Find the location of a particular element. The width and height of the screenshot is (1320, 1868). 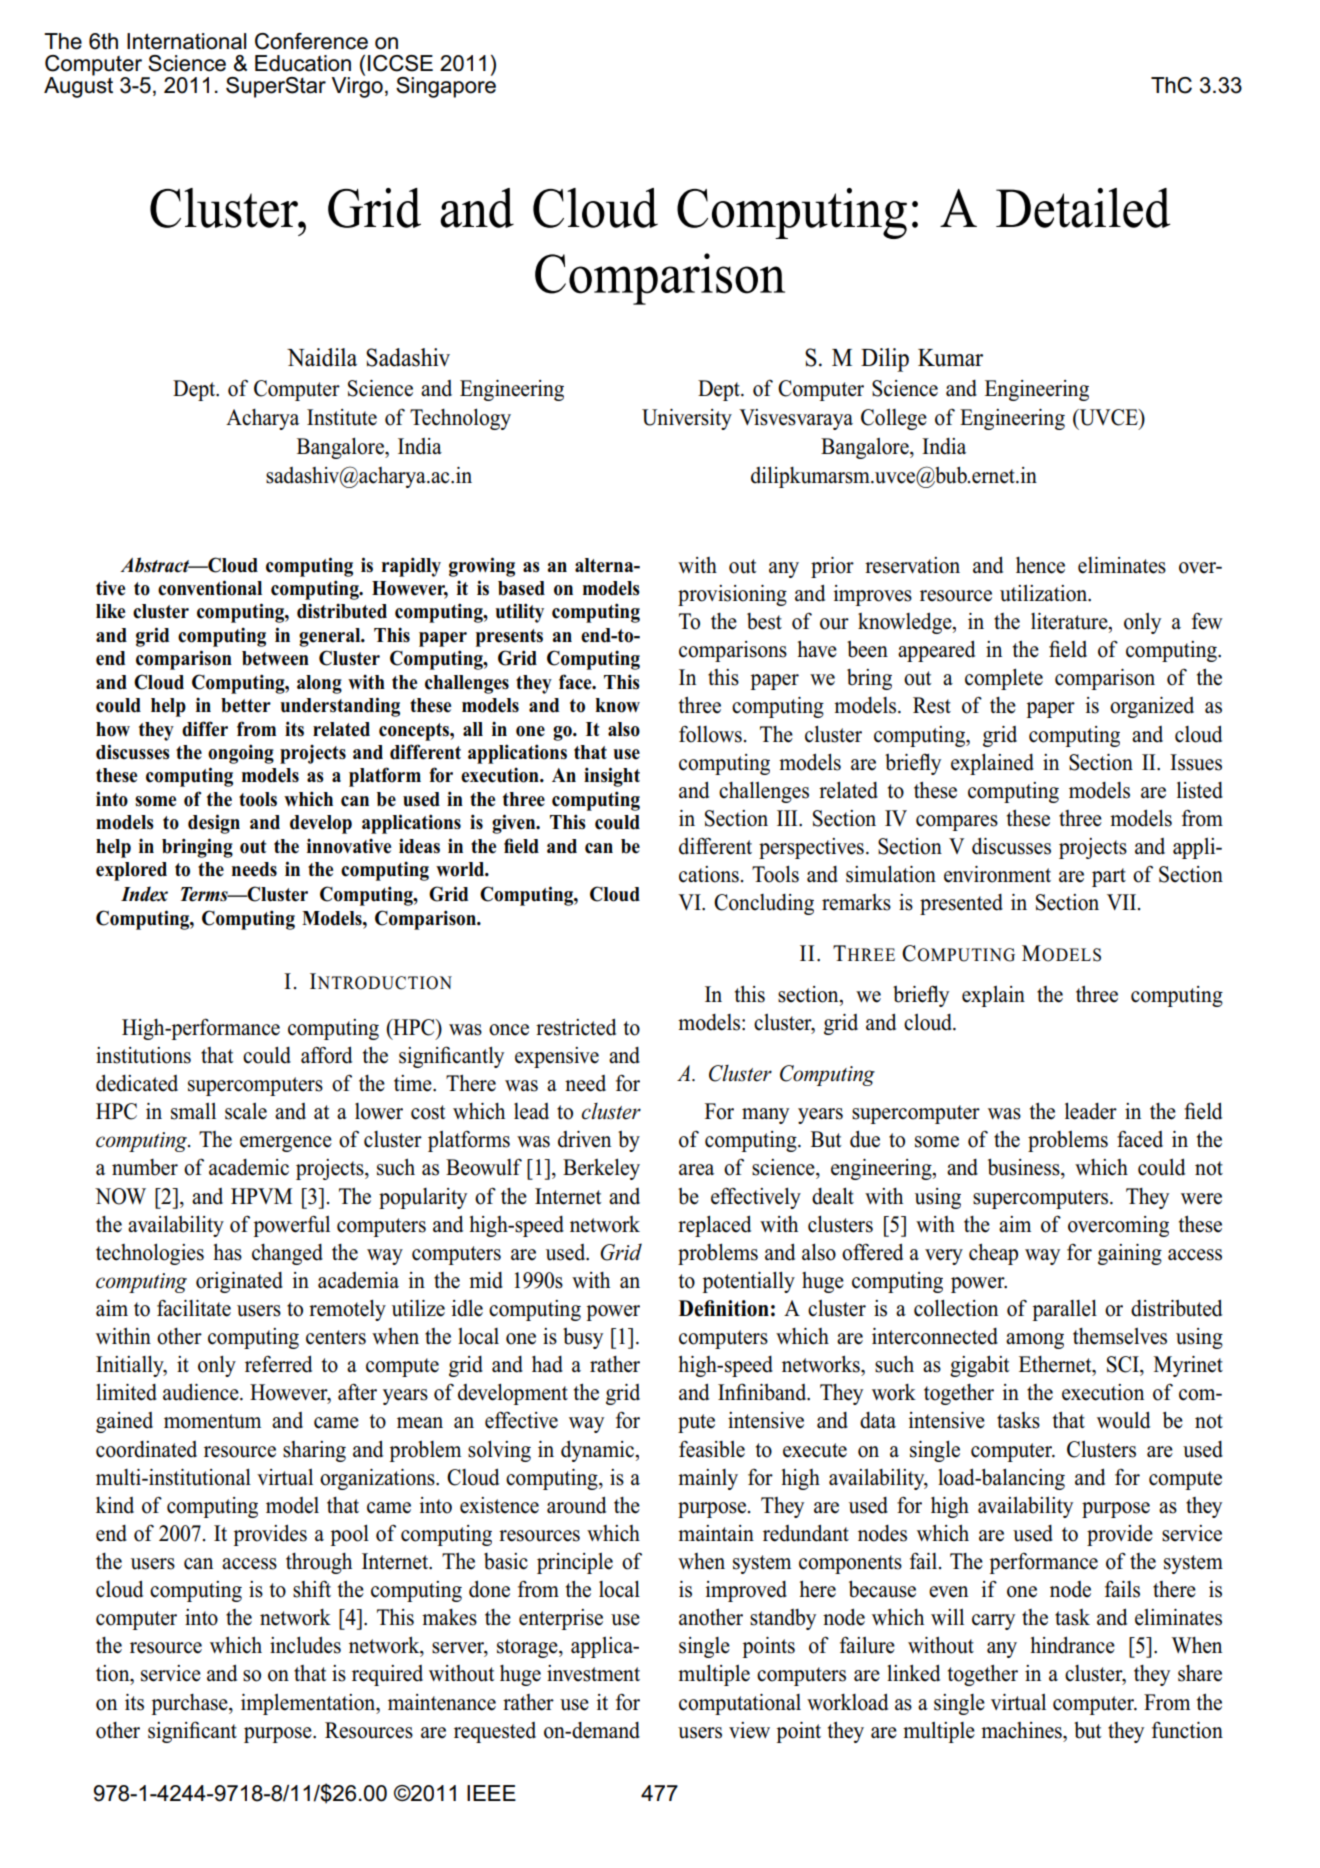

University is located at coordinates (687, 419).
